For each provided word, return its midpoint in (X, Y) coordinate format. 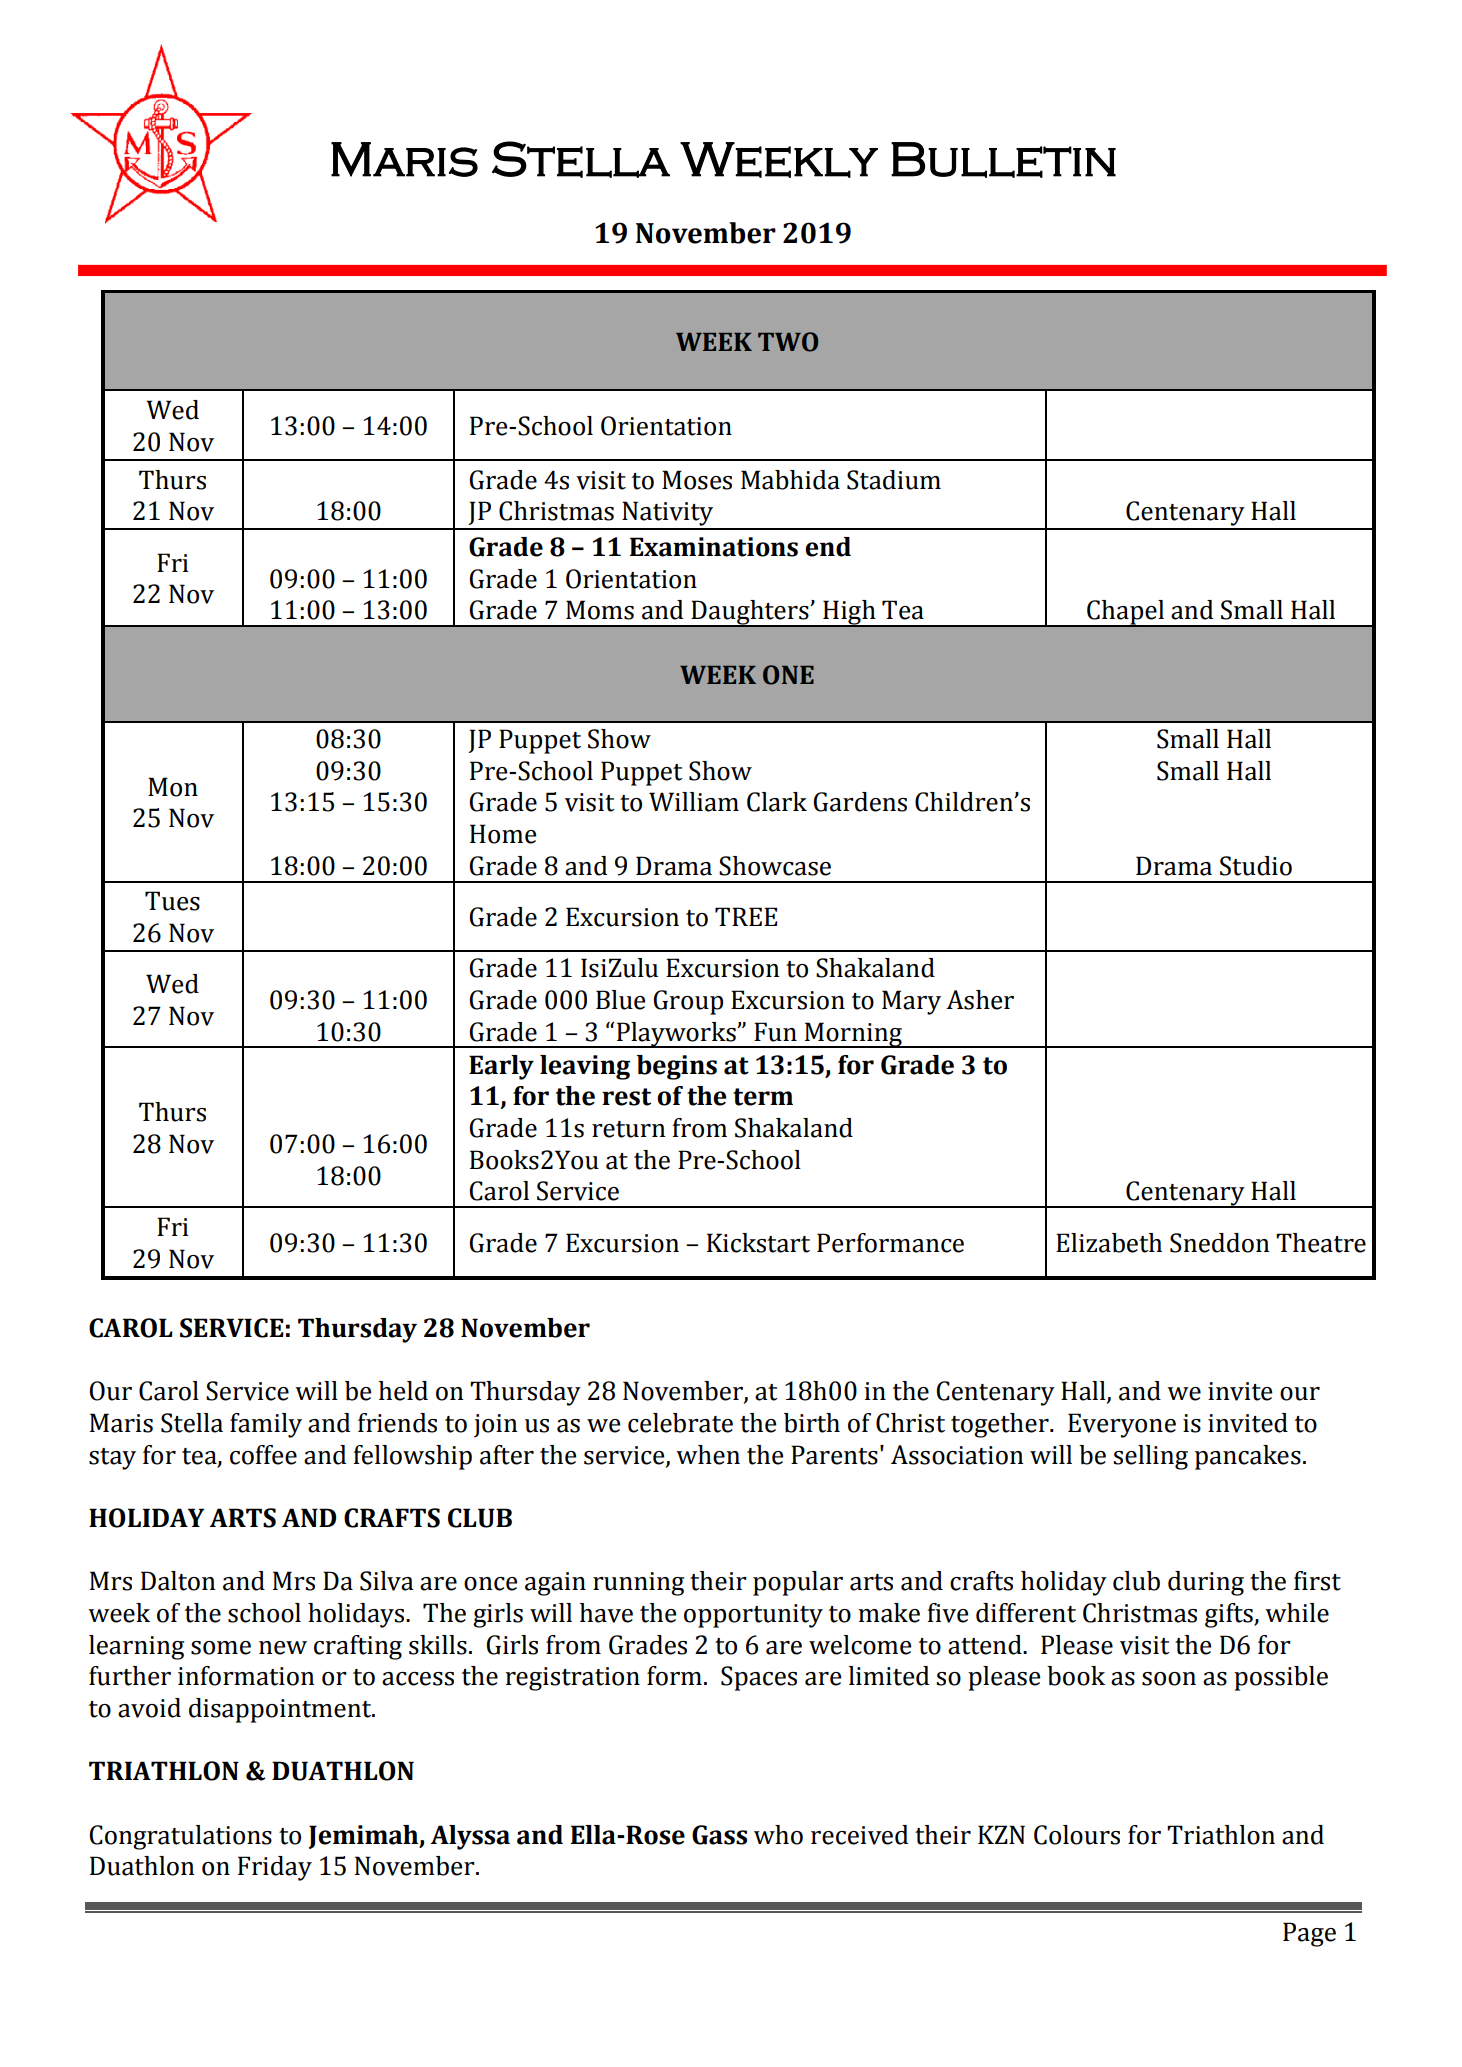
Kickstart (758, 1243)
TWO (788, 342)
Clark (777, 802)
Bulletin (1003, 160)
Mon (173, 787)
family (266, 1425)
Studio (1256, 866)
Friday (275, 1868)
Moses (697, 480)
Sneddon (1220, 1243)
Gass (719, 1835)
